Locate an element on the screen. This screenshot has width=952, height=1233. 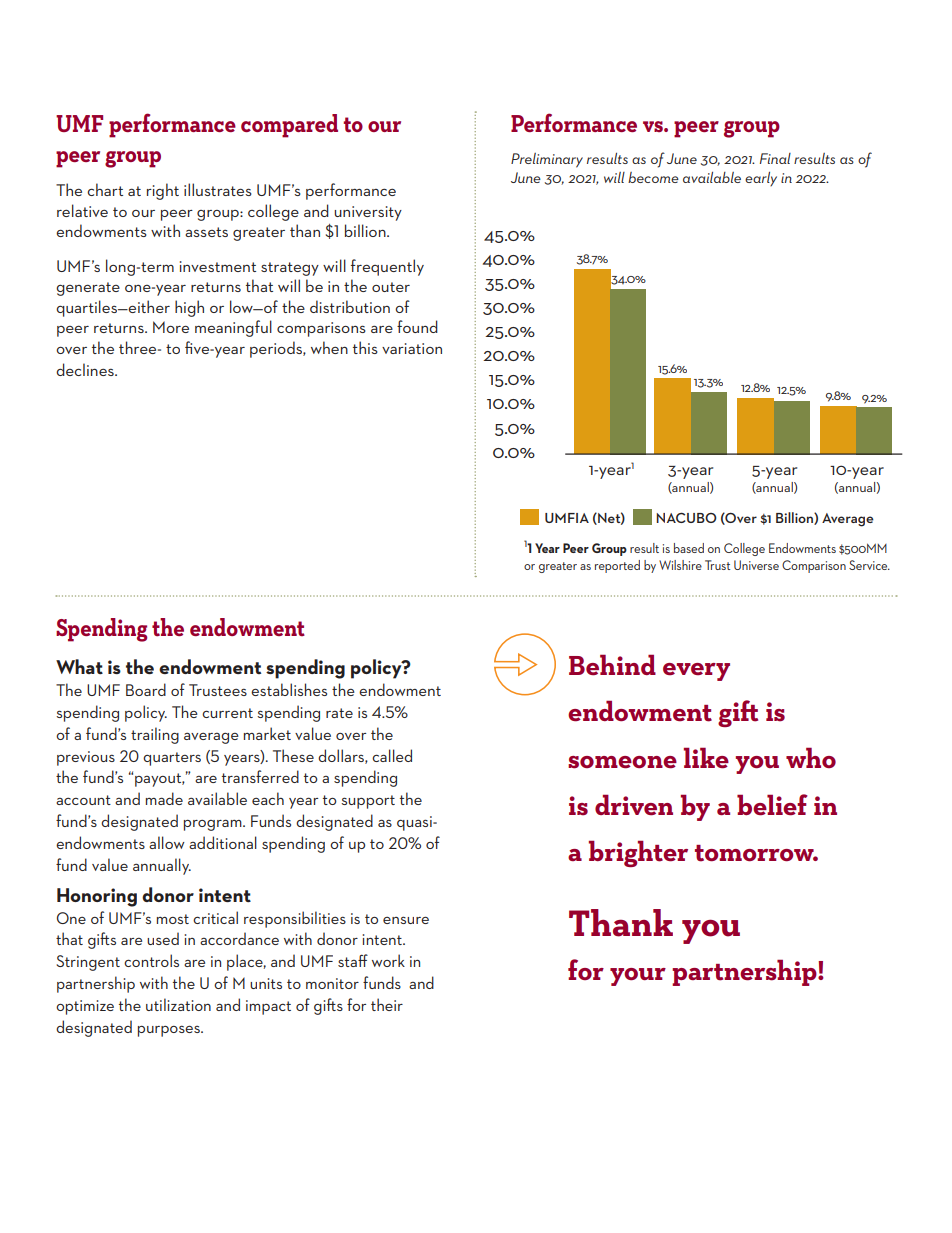
What is located at coordinates (79, 666).
